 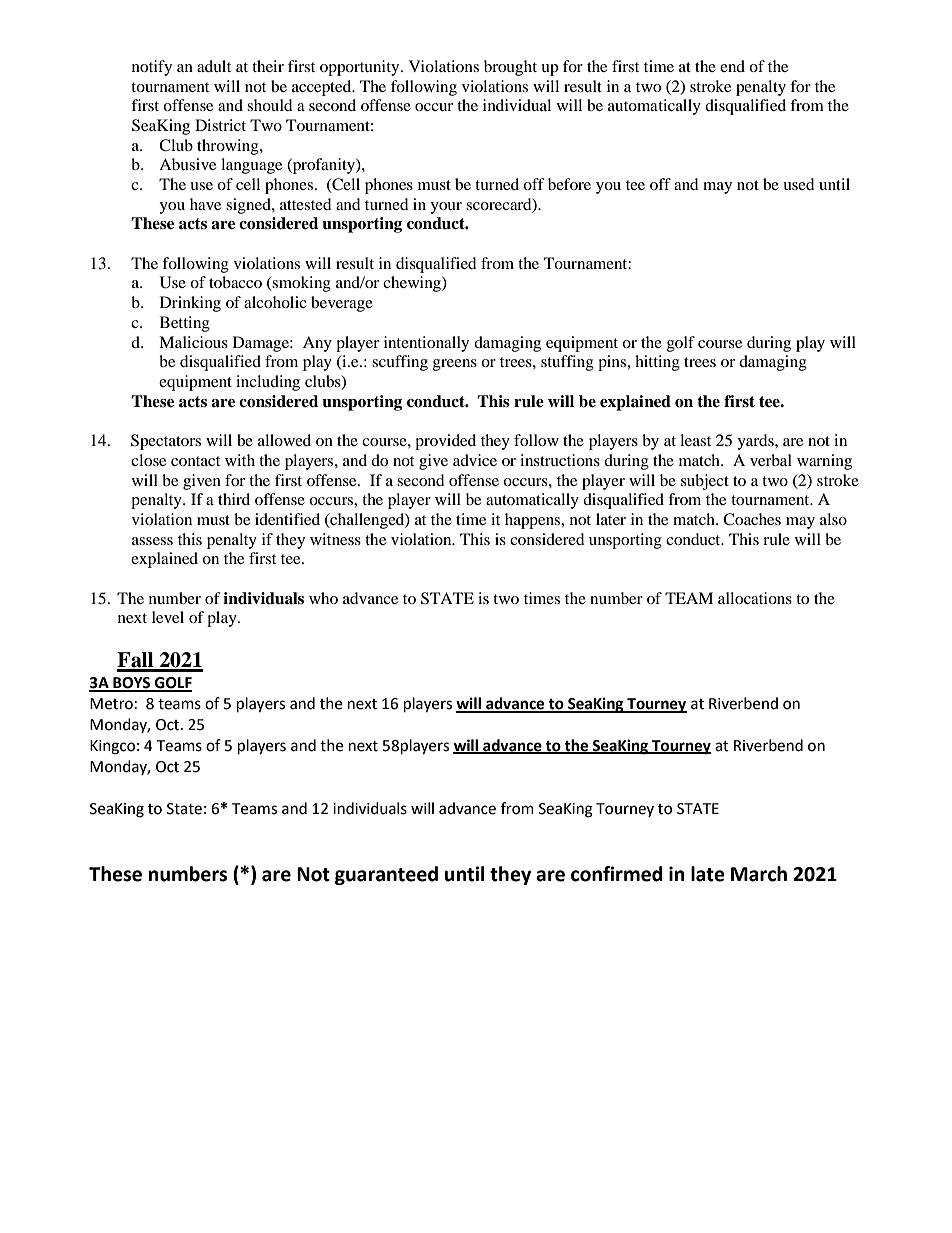 What do you see at coordinates (756, 442) in the screenshot?
I see `yards` at bounding box center [756, 442].
